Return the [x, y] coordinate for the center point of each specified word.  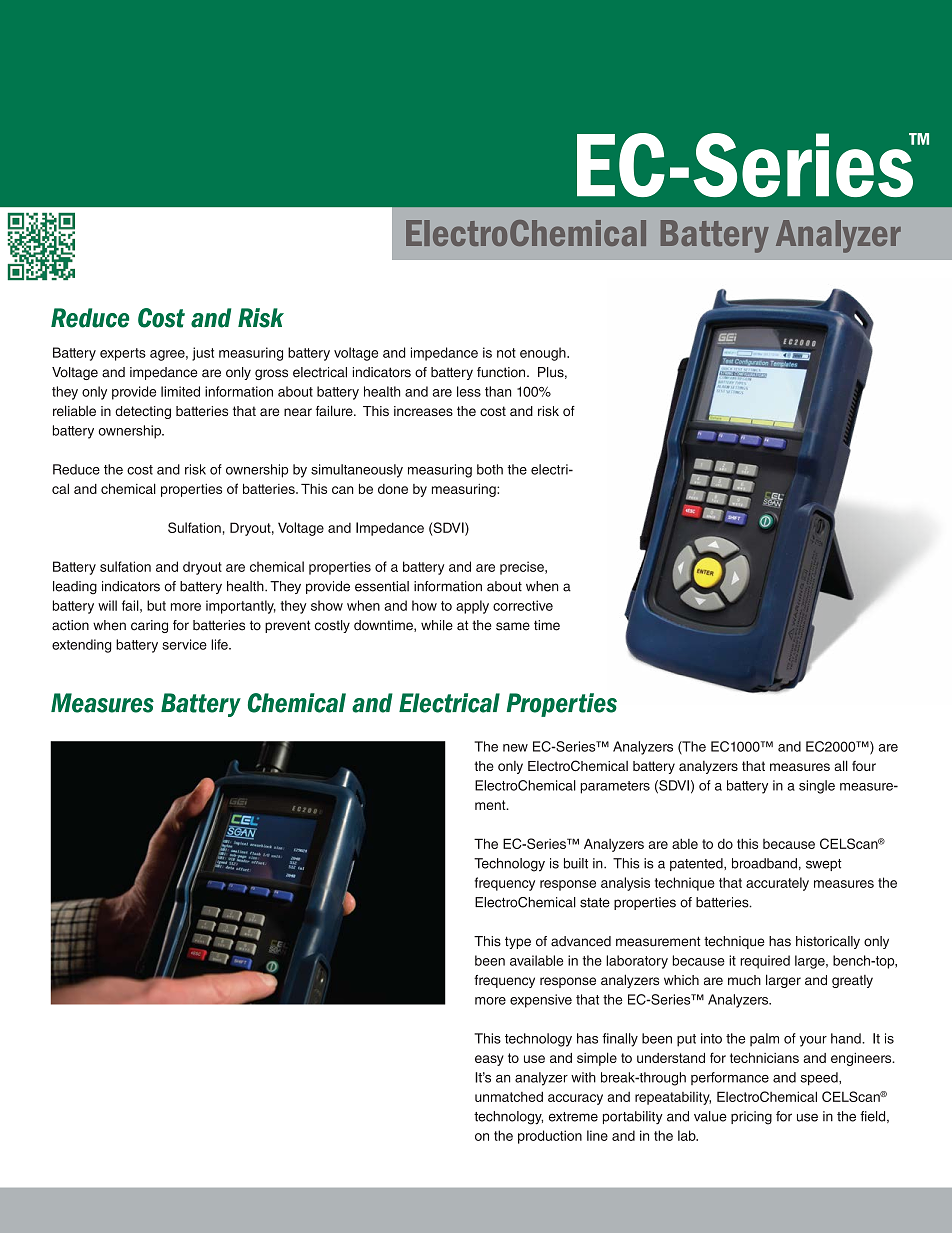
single [817, 787]
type [518, 942]
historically [828, 942]
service [184, 644]
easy [489, 1060]
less [469, 391]
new [515, 748]
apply [472, 607]
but [156, 605]
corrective [523, 605]
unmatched [509, 1096]
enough [544, 354]
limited [180, 391]
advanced [581, 941]
